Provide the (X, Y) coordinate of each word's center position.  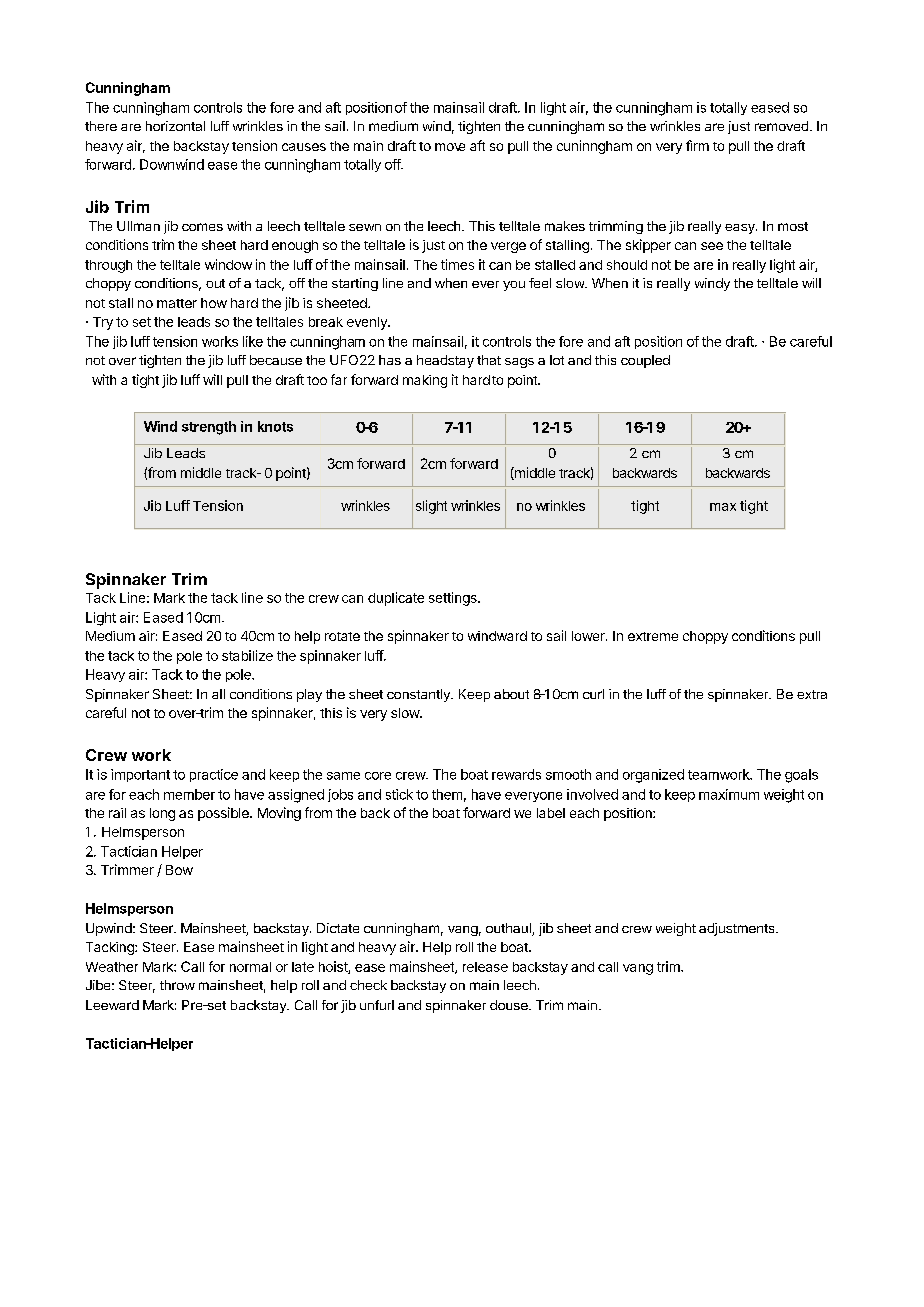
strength (209, 428)
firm (697, 145)
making (425, 381)
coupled (645, 361)
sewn (365, 227)
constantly (419, 695)
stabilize (247, 655)
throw (177, 985)
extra (812, 694)
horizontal (175, 126)
